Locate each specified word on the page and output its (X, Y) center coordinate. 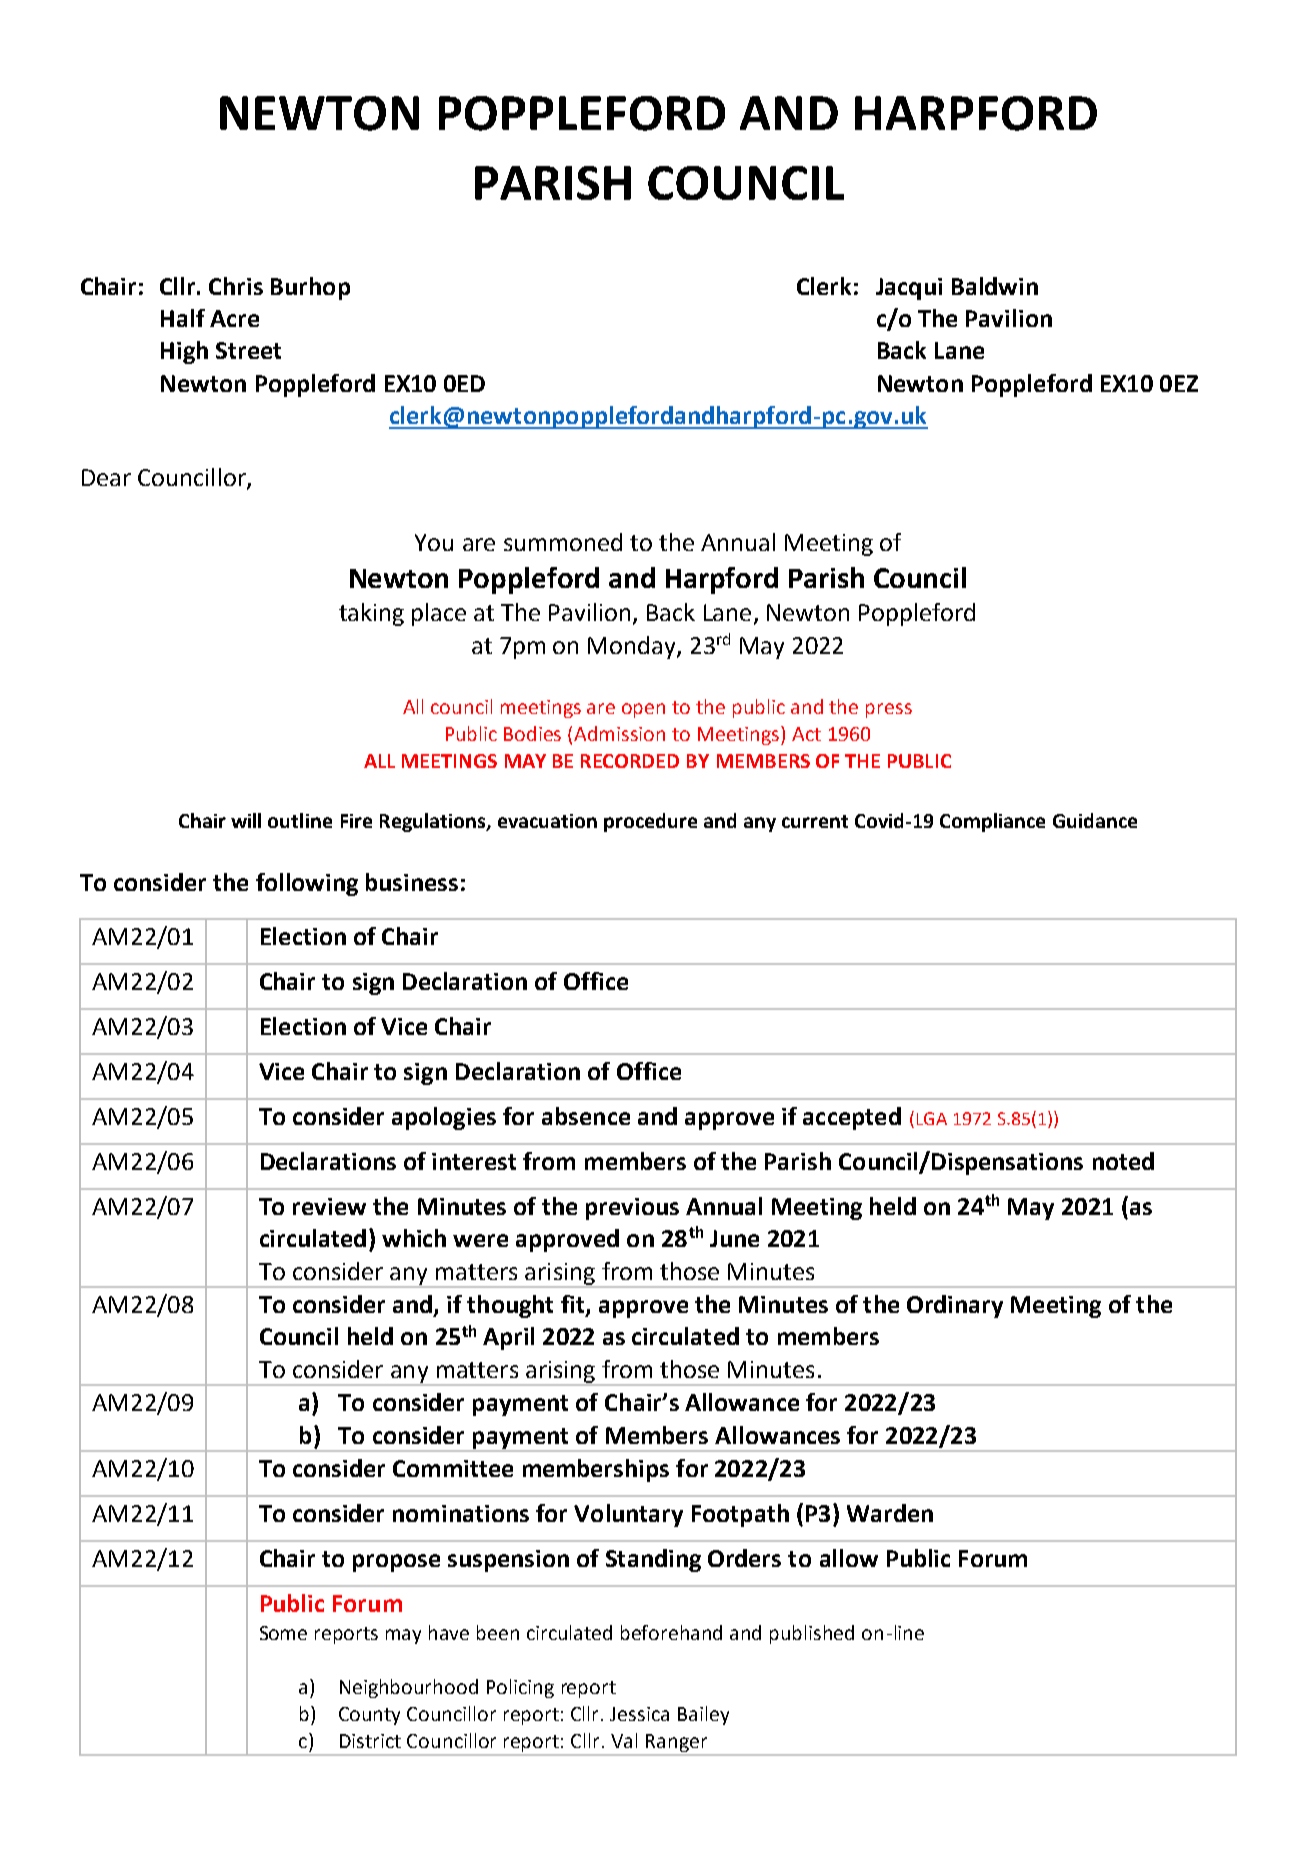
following (307, 884)
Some (283, 1633)
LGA (932, 1118)
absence (586, 1116)
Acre (234, 318)
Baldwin (995, 286)
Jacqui (909, 289)
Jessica (639, 1714)
